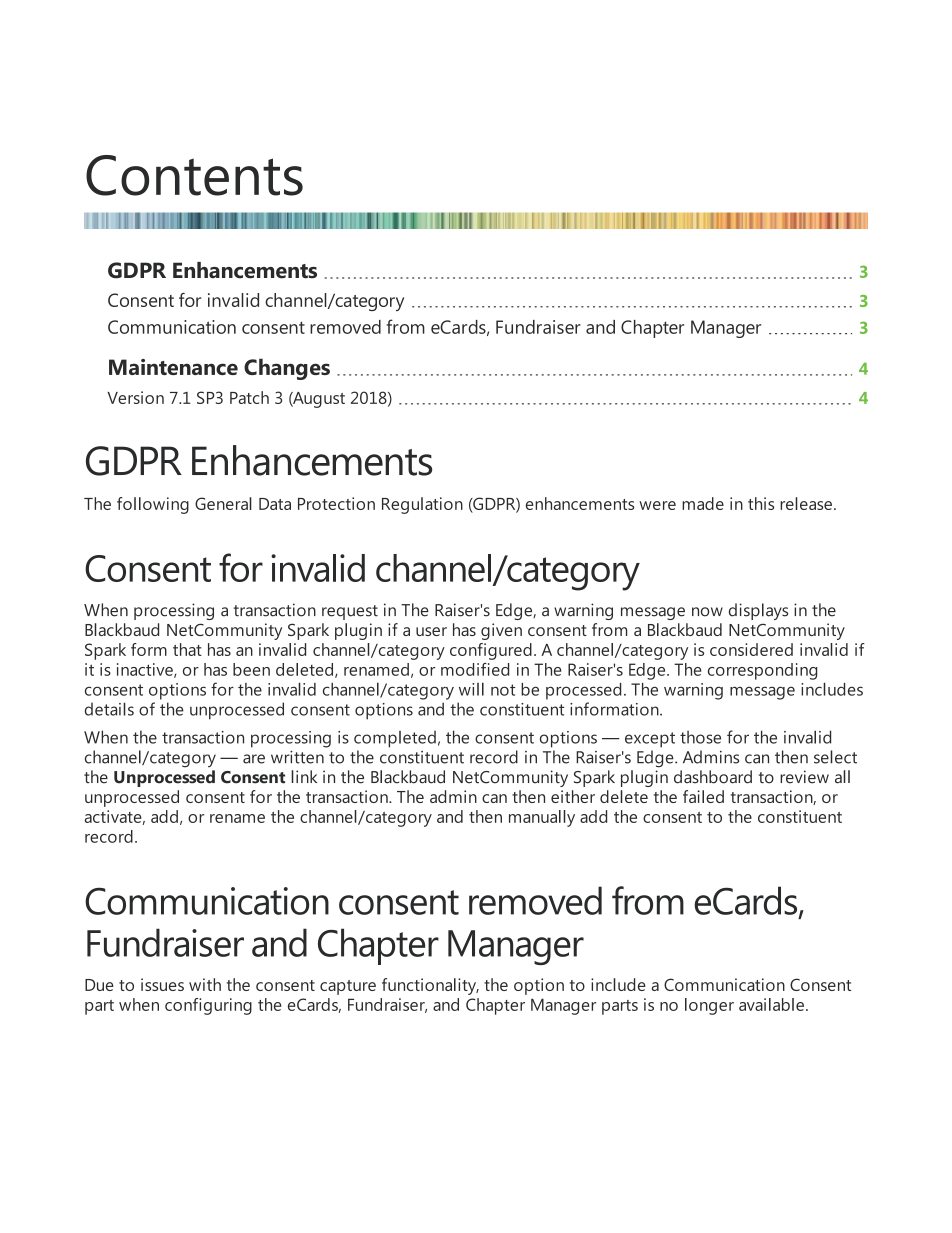  I want to click on will, so click(471, 689).
